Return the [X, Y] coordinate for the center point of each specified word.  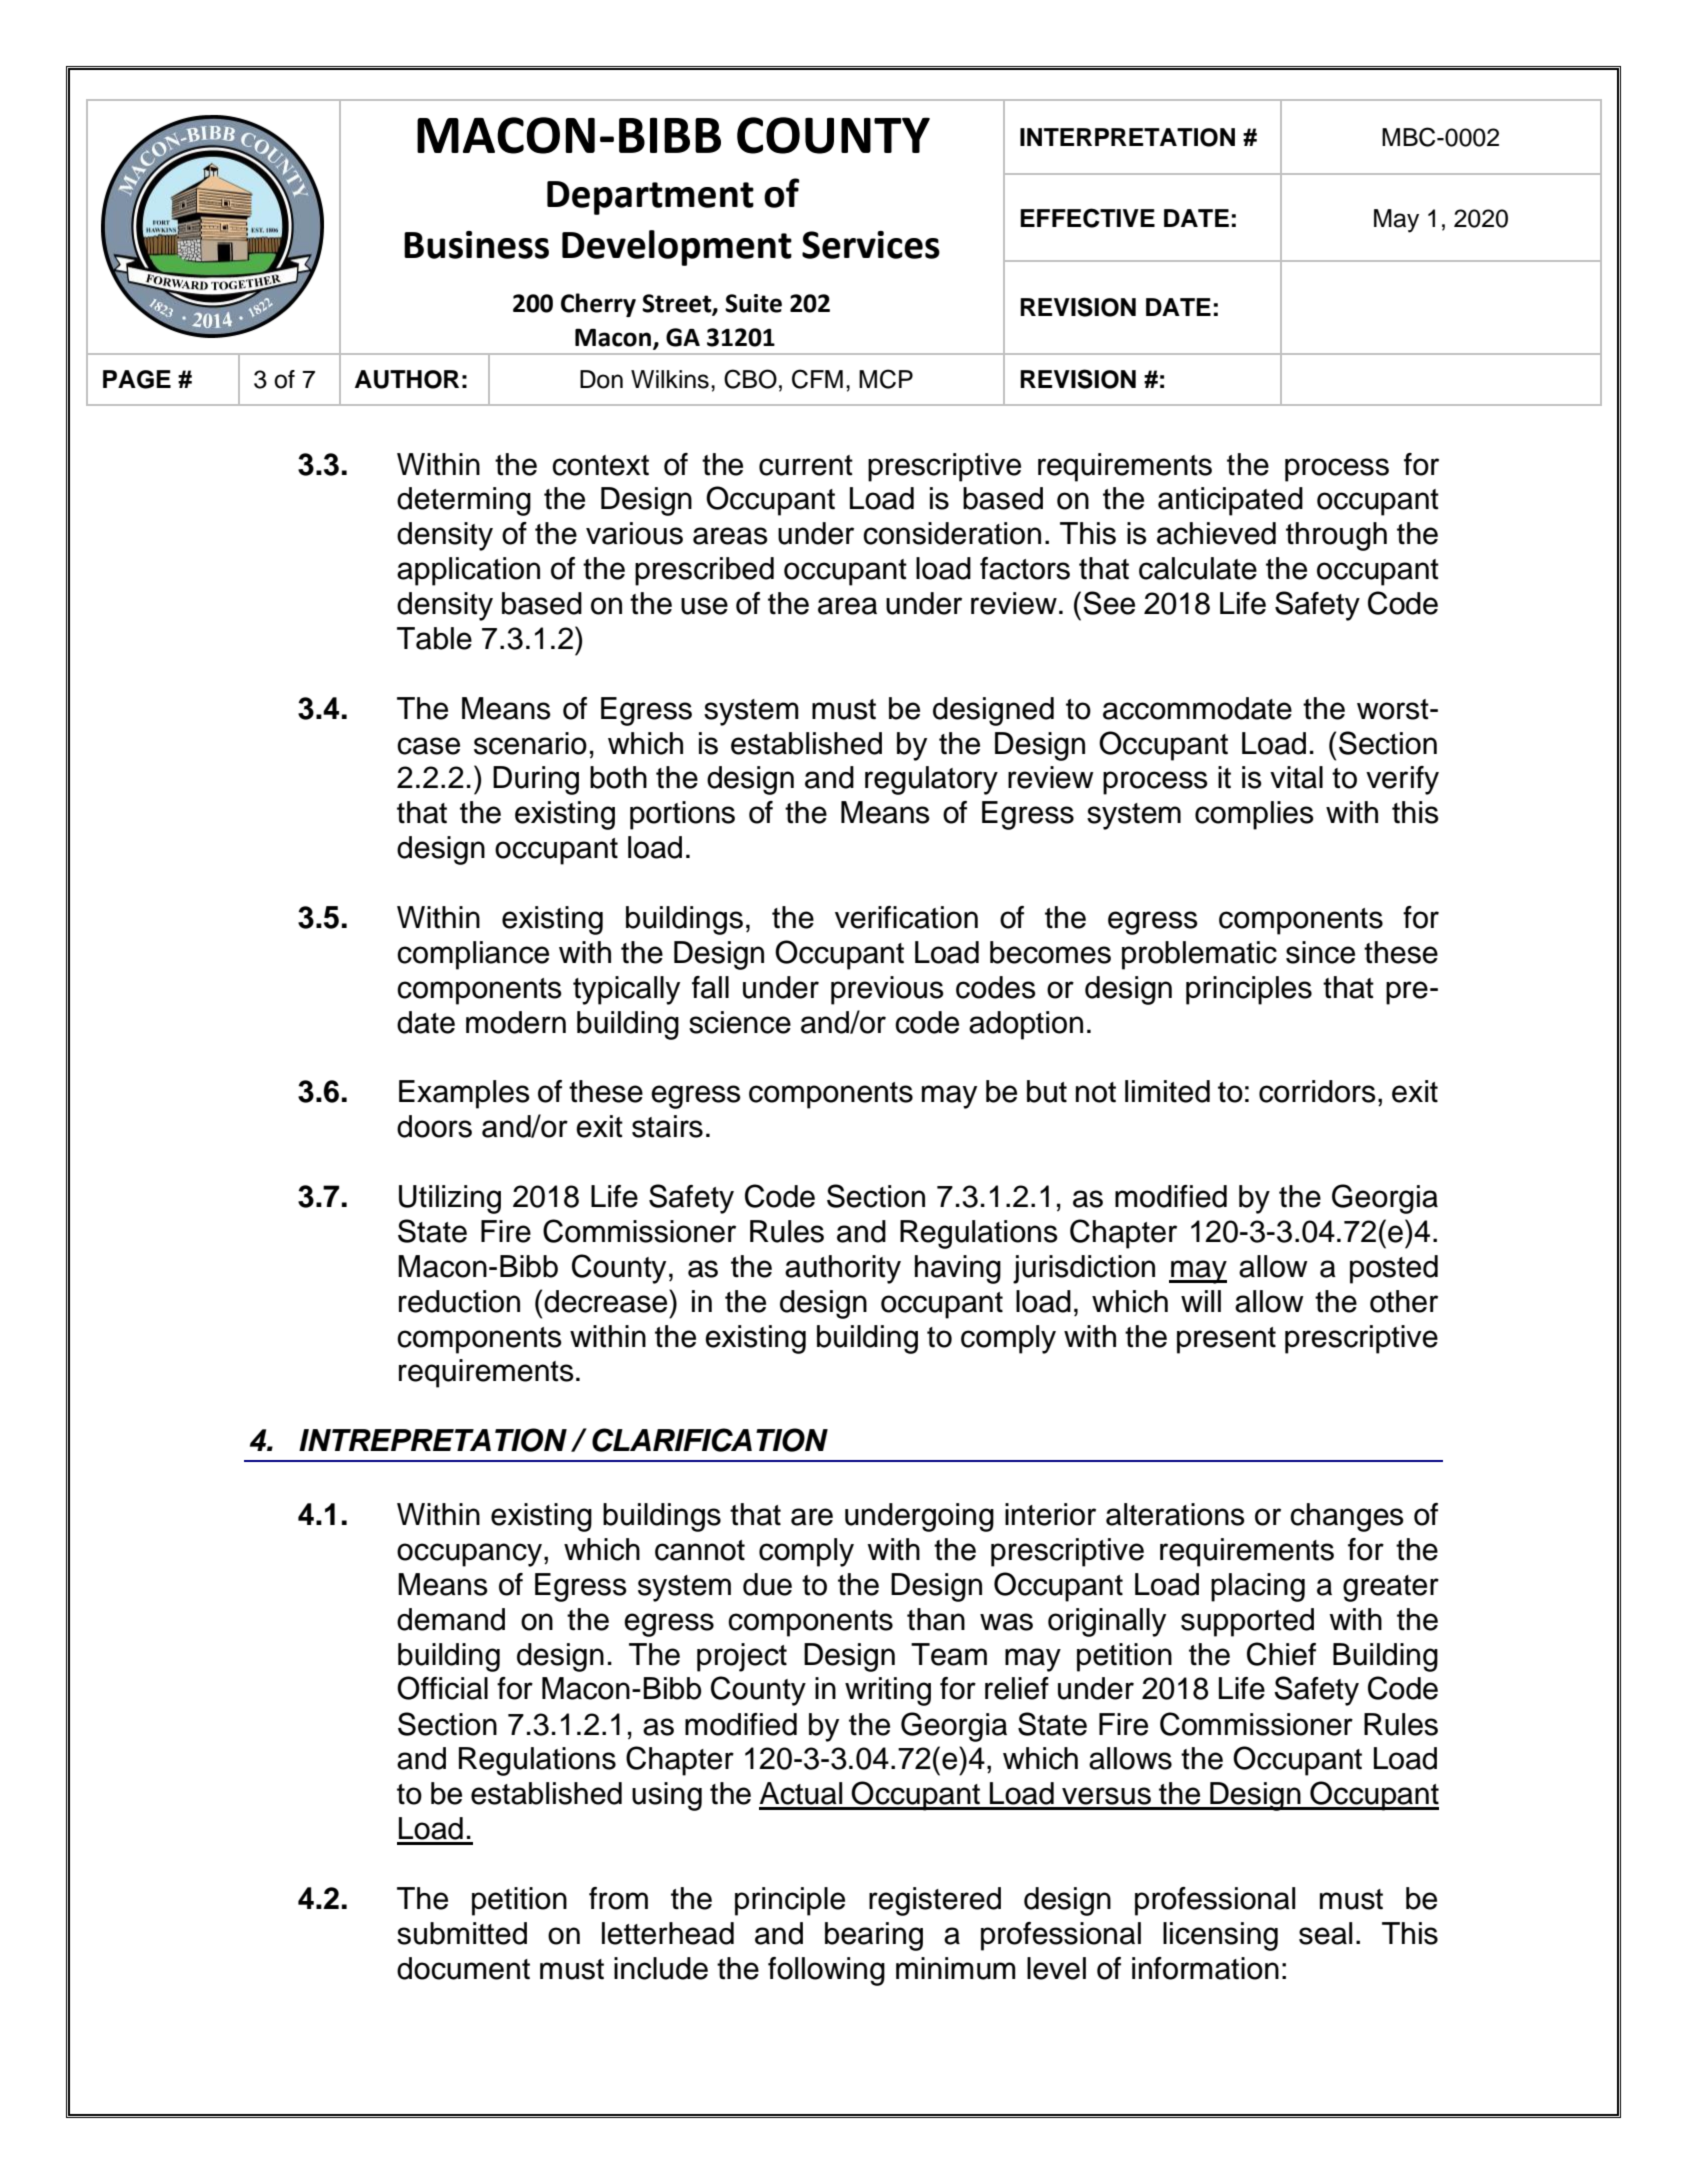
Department [650, 198]
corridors [1317, 1091]
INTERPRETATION [1127, 137]
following [826, 1971]
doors [434, 1126]
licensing [1220, 1936]
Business [476, 245]
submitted [462, 1933]
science [740, 1022]
